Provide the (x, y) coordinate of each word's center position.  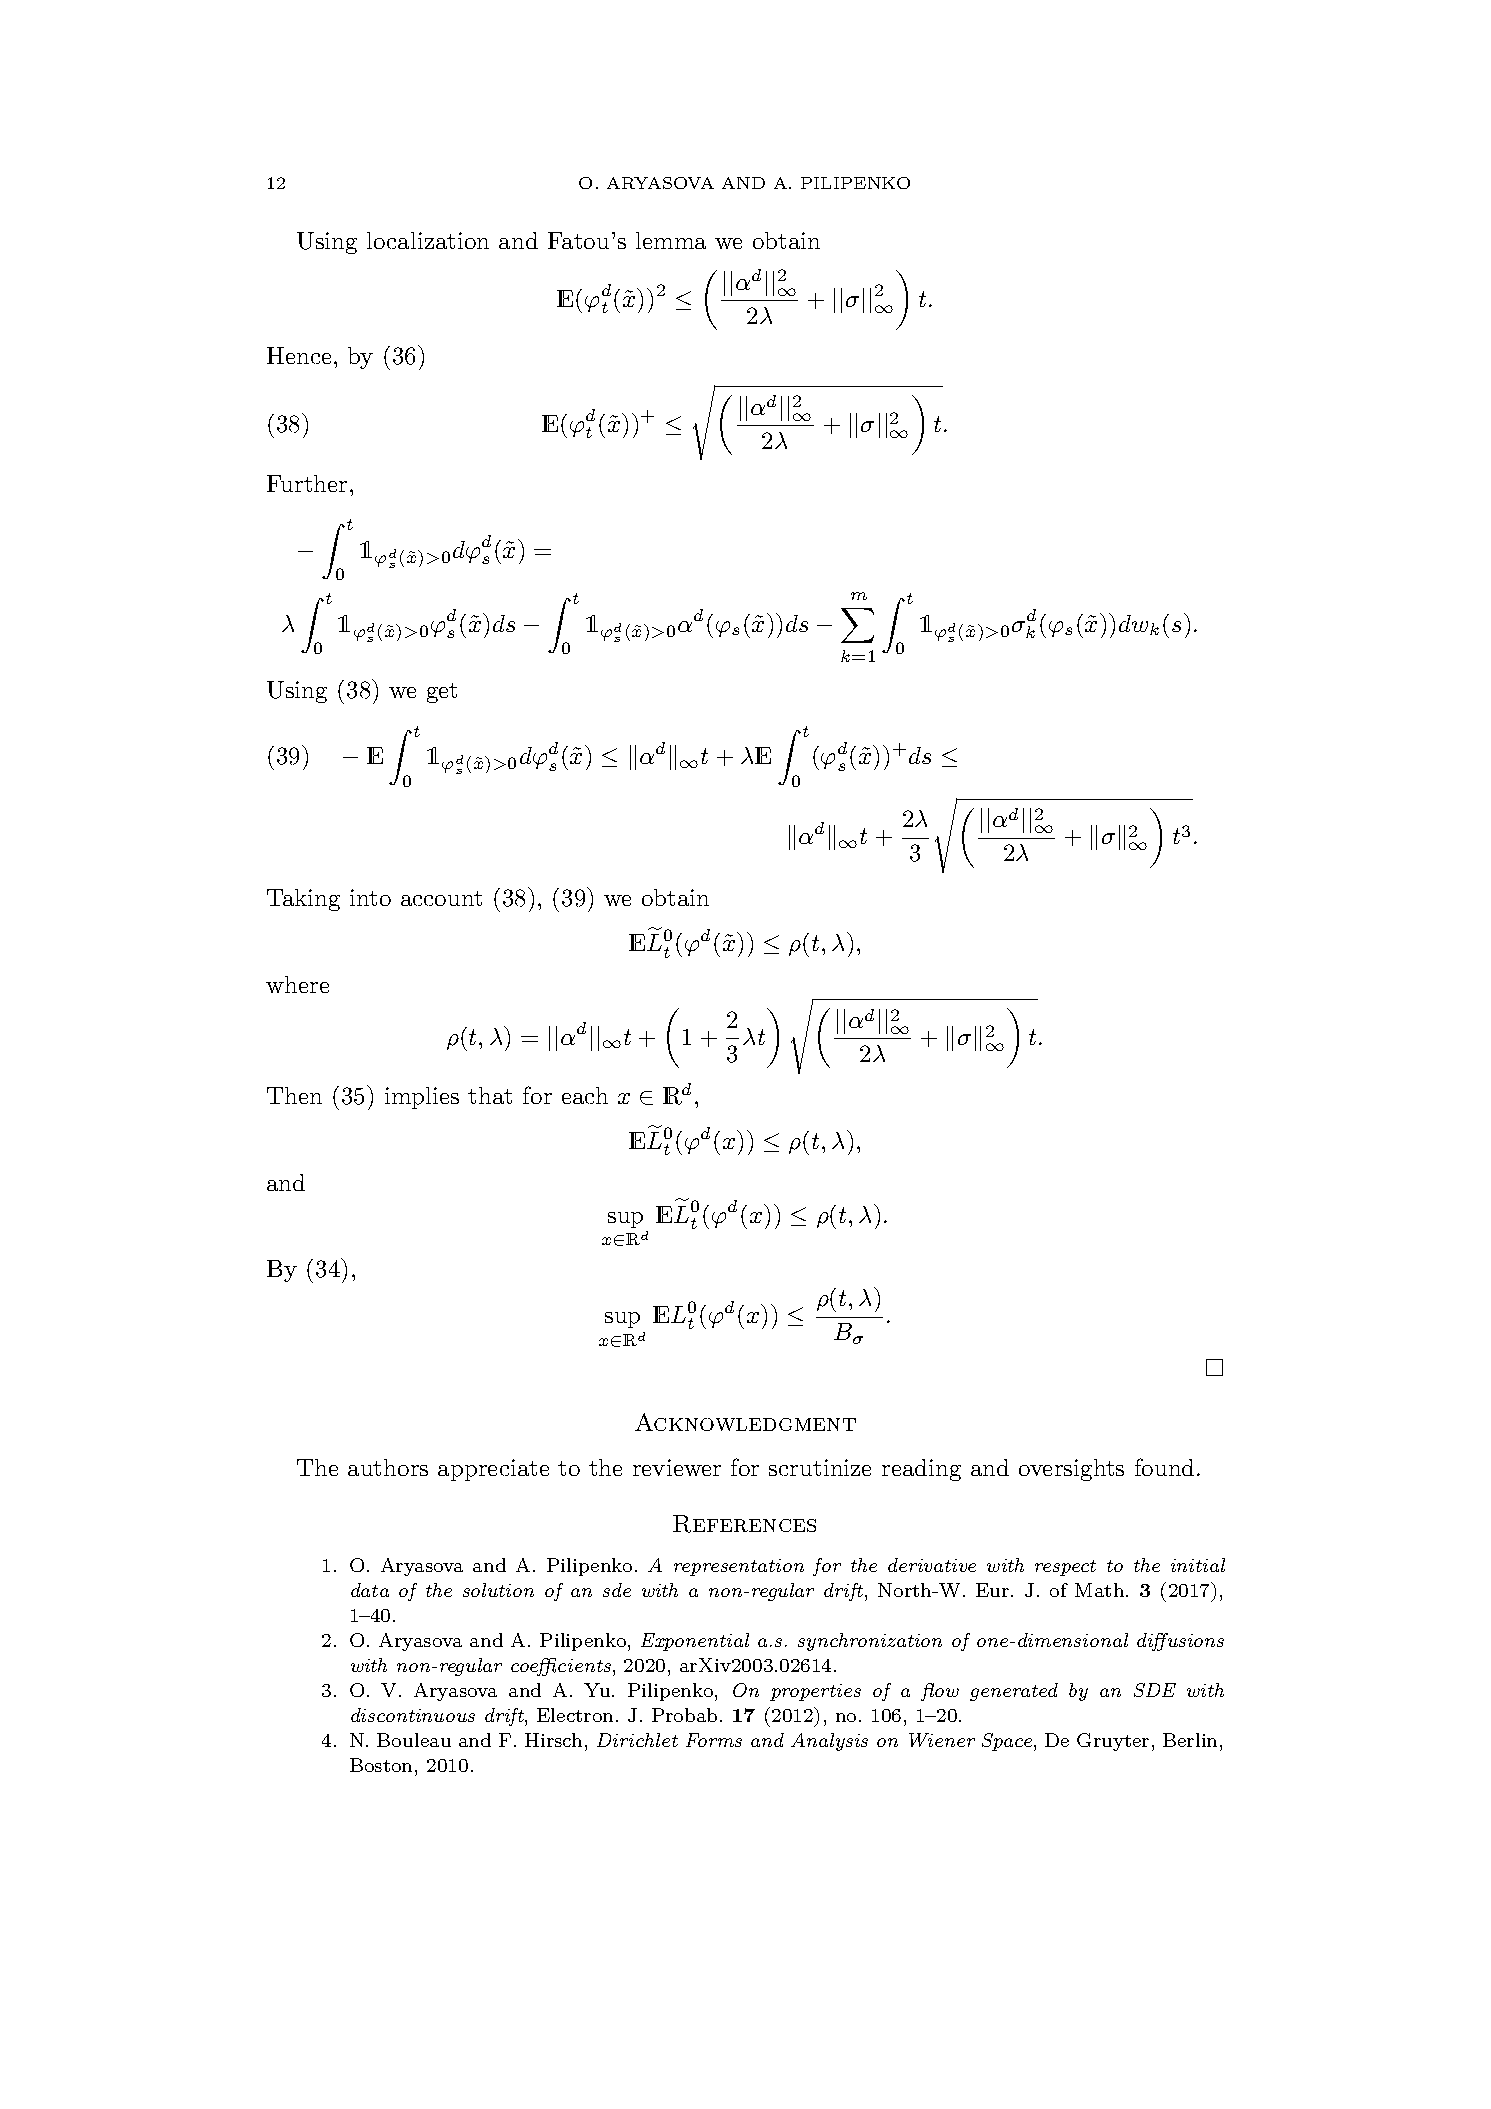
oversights (1071, 1470)
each (585, 1095)
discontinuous (413, 1715)
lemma (671, 240)
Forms (714, 1740)
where (297, 984)
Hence (299, 355)
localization (428, 240)
